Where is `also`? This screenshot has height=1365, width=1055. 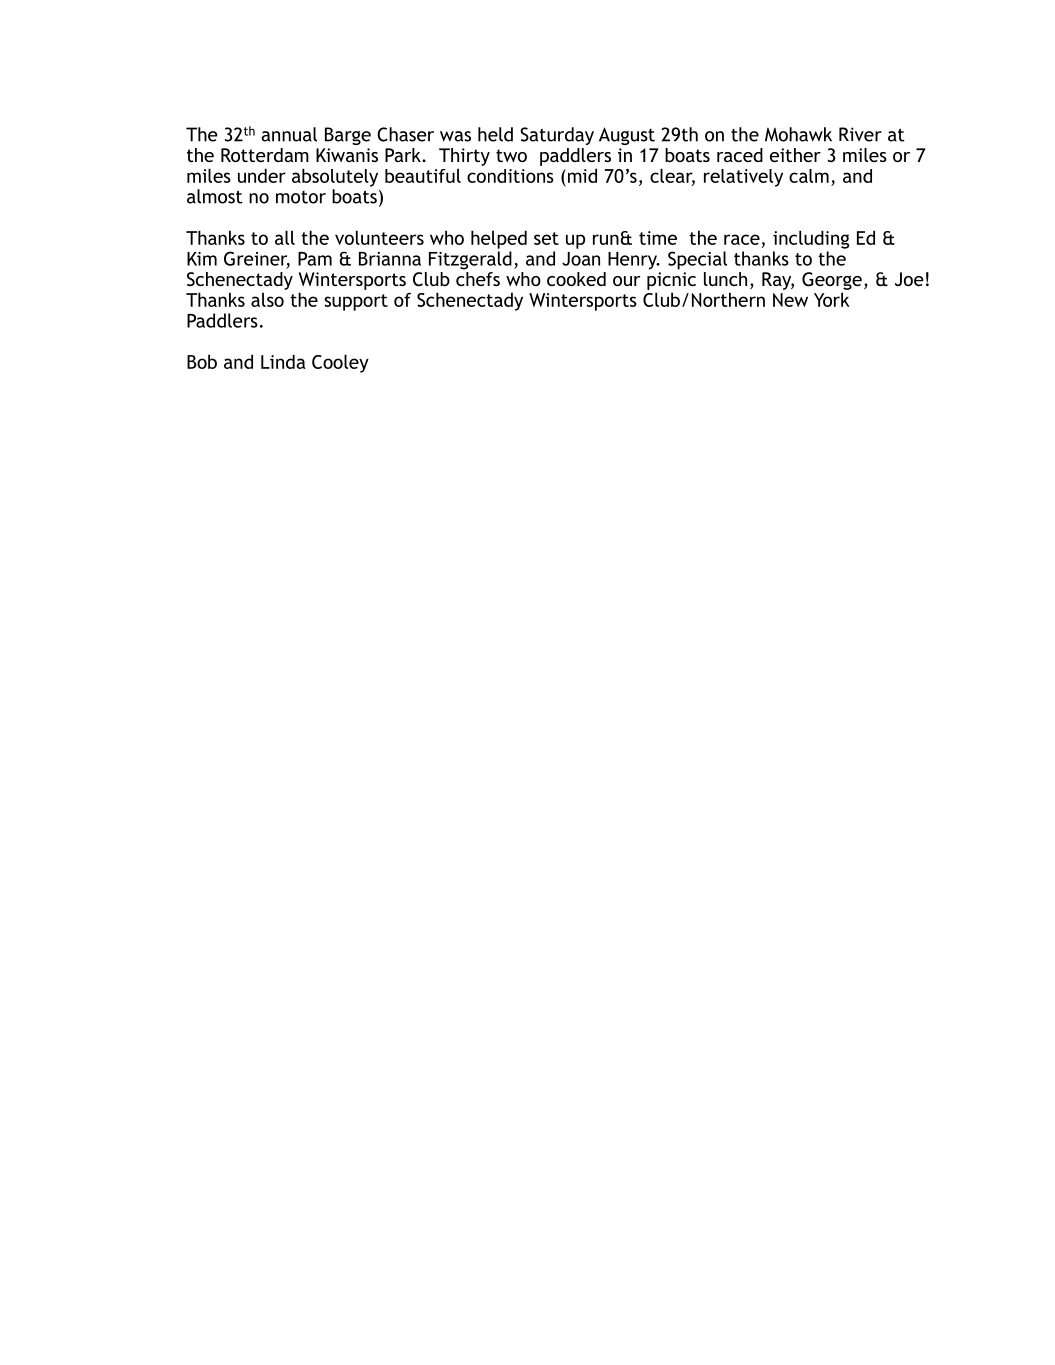 also is located at coordinates (267, 299).
